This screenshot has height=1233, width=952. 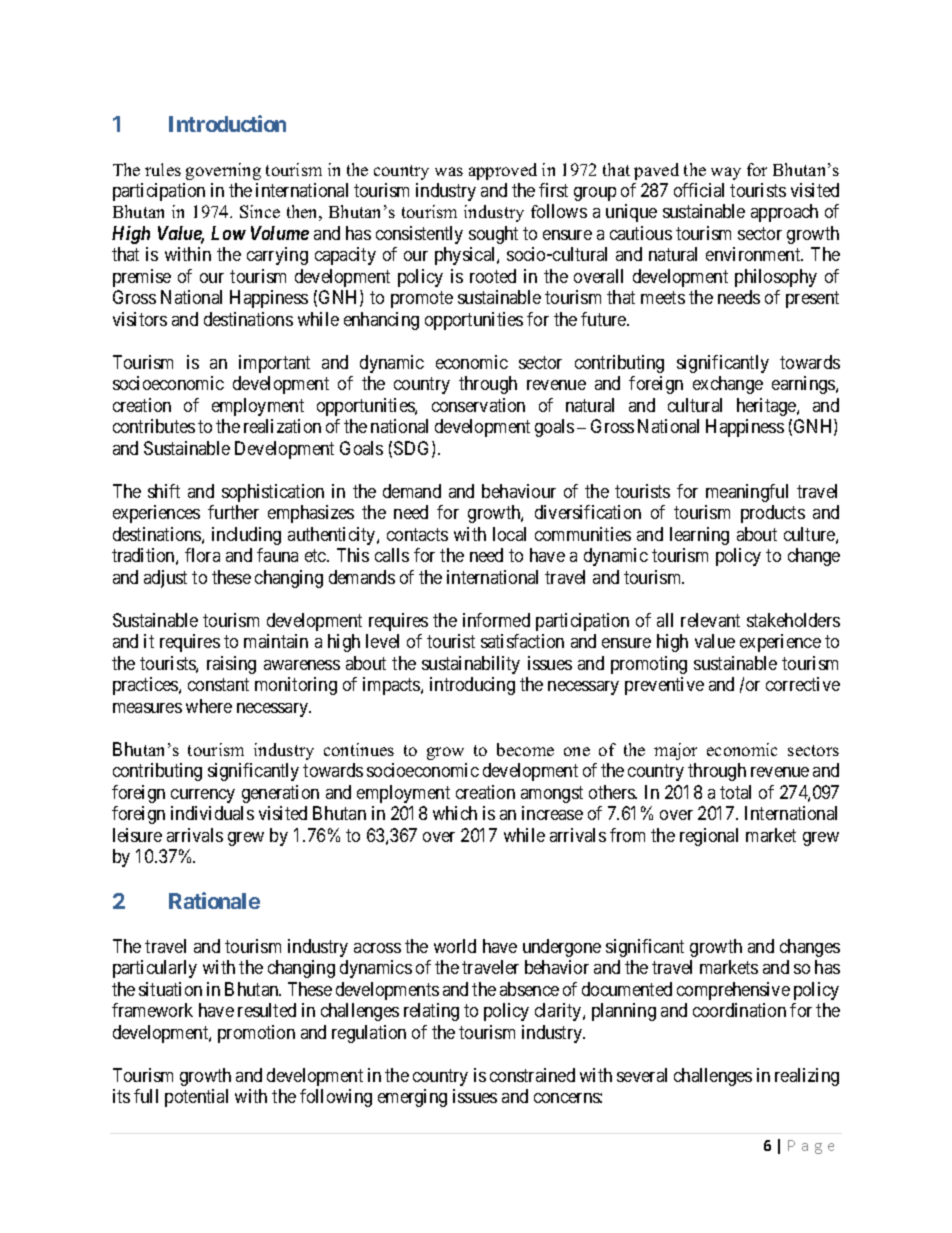 What do you see at coordinates (496, 620) in the screenshot?
I see `informed` at bounding box center [496, 620].
